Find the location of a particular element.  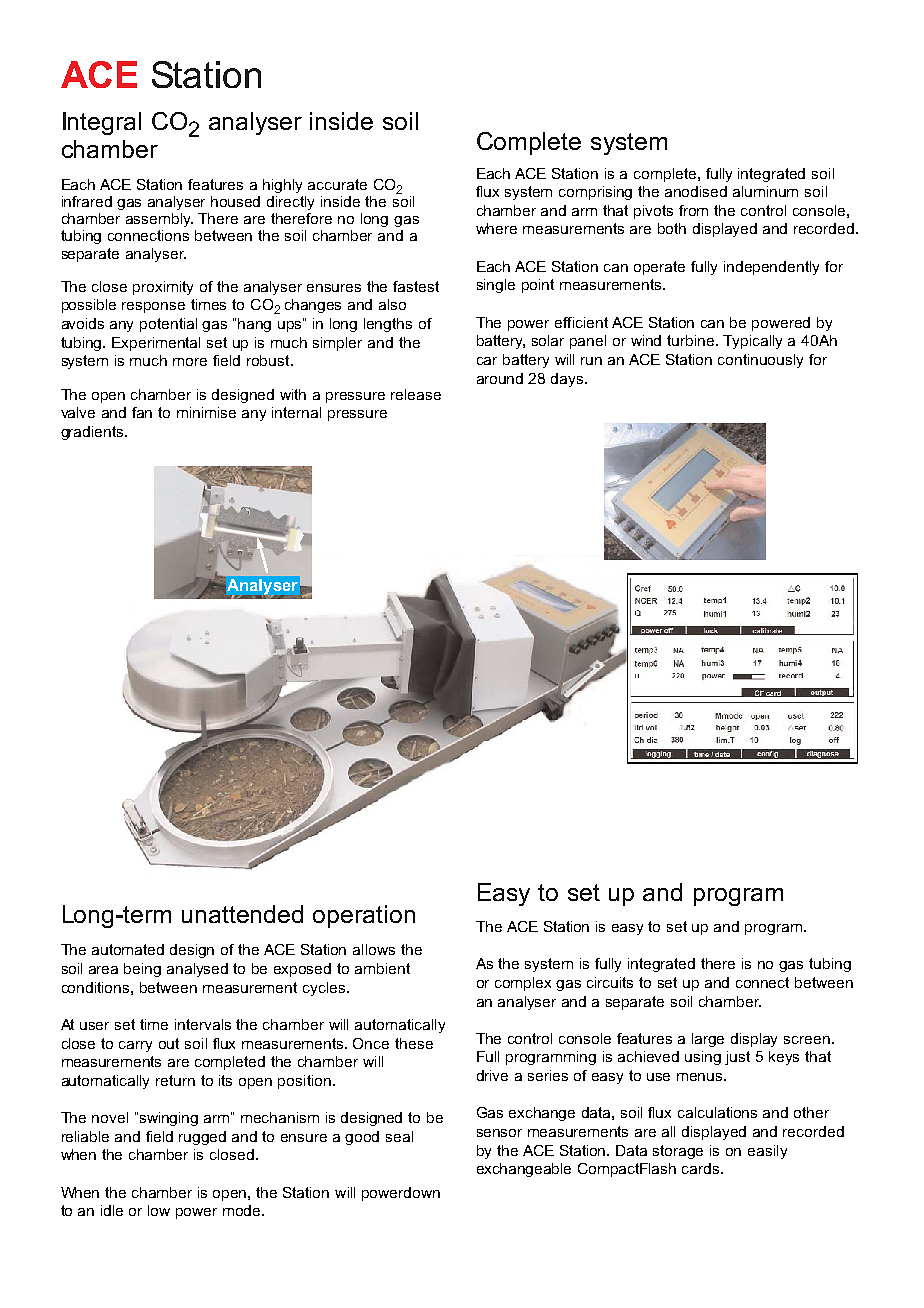

gradients is located at coordinates (93, 433).
